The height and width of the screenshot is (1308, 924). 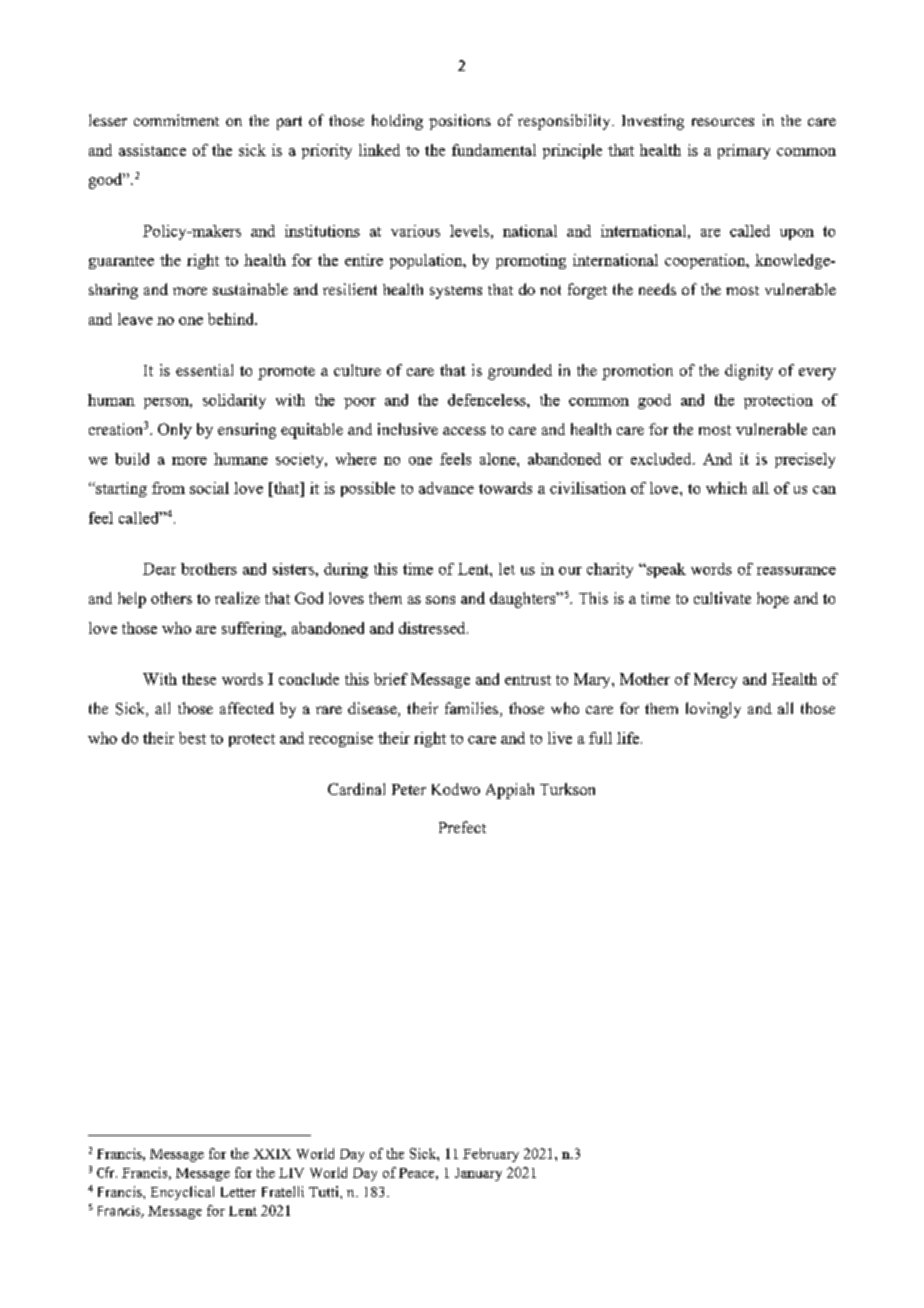 What do you see at coordinates (182, 1193) in the screenshot?
I see `Encyclical` at bounding box center [182, 1193].
